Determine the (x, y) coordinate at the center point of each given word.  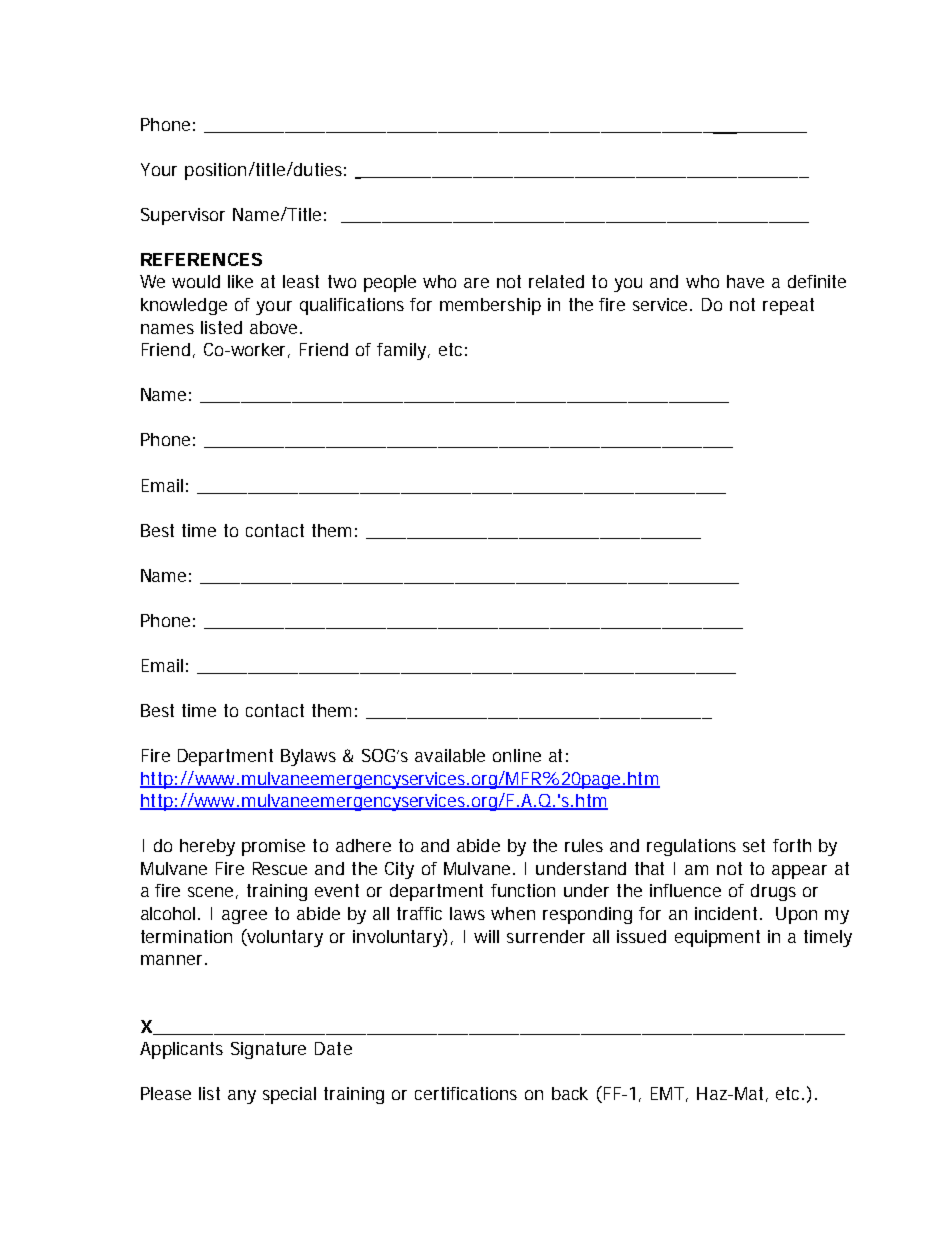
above (275, 327)
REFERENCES (201, 259)
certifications (466, 1093)
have (745, 281)
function (523, 890)
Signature (268, 1050)
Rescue (280, 868)
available (450, 755)
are (476, 283)
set (754, 845)
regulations (691, 847)
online (517, 755)
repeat (788, 306)
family (403, 351)
